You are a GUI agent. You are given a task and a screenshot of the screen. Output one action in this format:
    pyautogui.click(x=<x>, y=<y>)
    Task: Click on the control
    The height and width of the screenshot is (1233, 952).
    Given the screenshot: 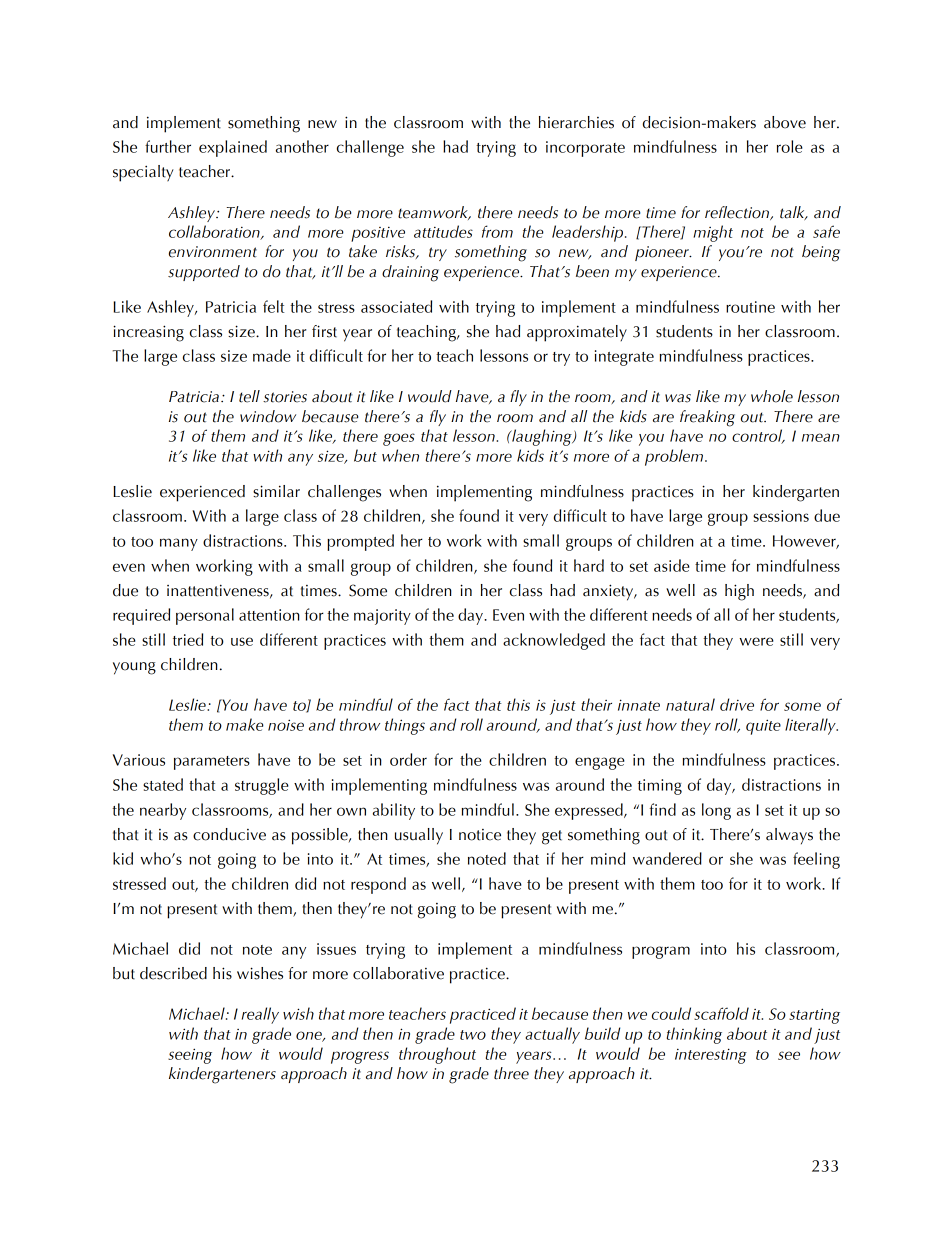 What is the action you would take?
    pyautogui.click(x=758, y=436)
